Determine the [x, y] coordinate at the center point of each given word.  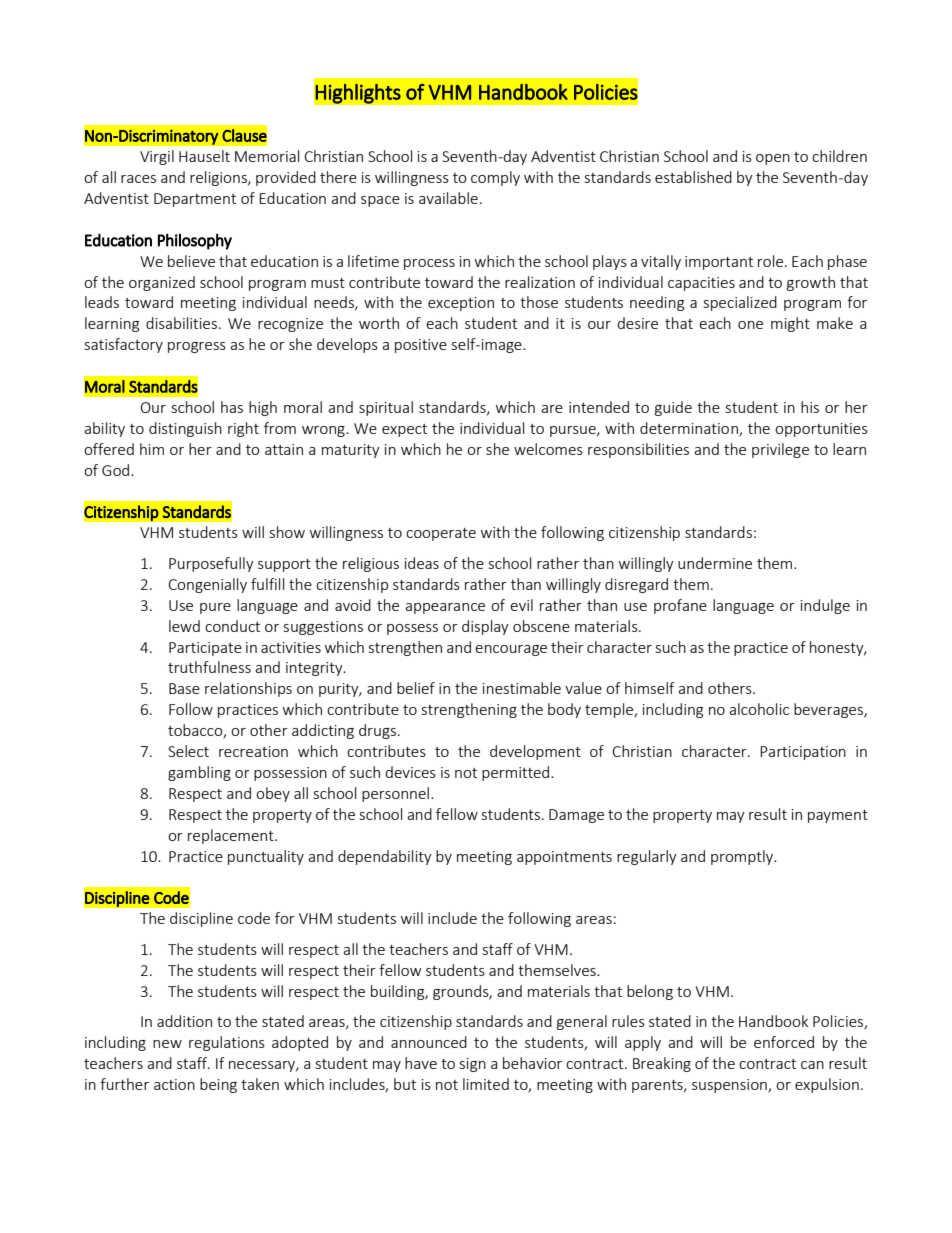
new [167, 1044]
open [773, 159]
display [485, 627]
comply [495, 178]
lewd [184, 626]
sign [473, 1065]
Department [195, 200]
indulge [825, 606]
